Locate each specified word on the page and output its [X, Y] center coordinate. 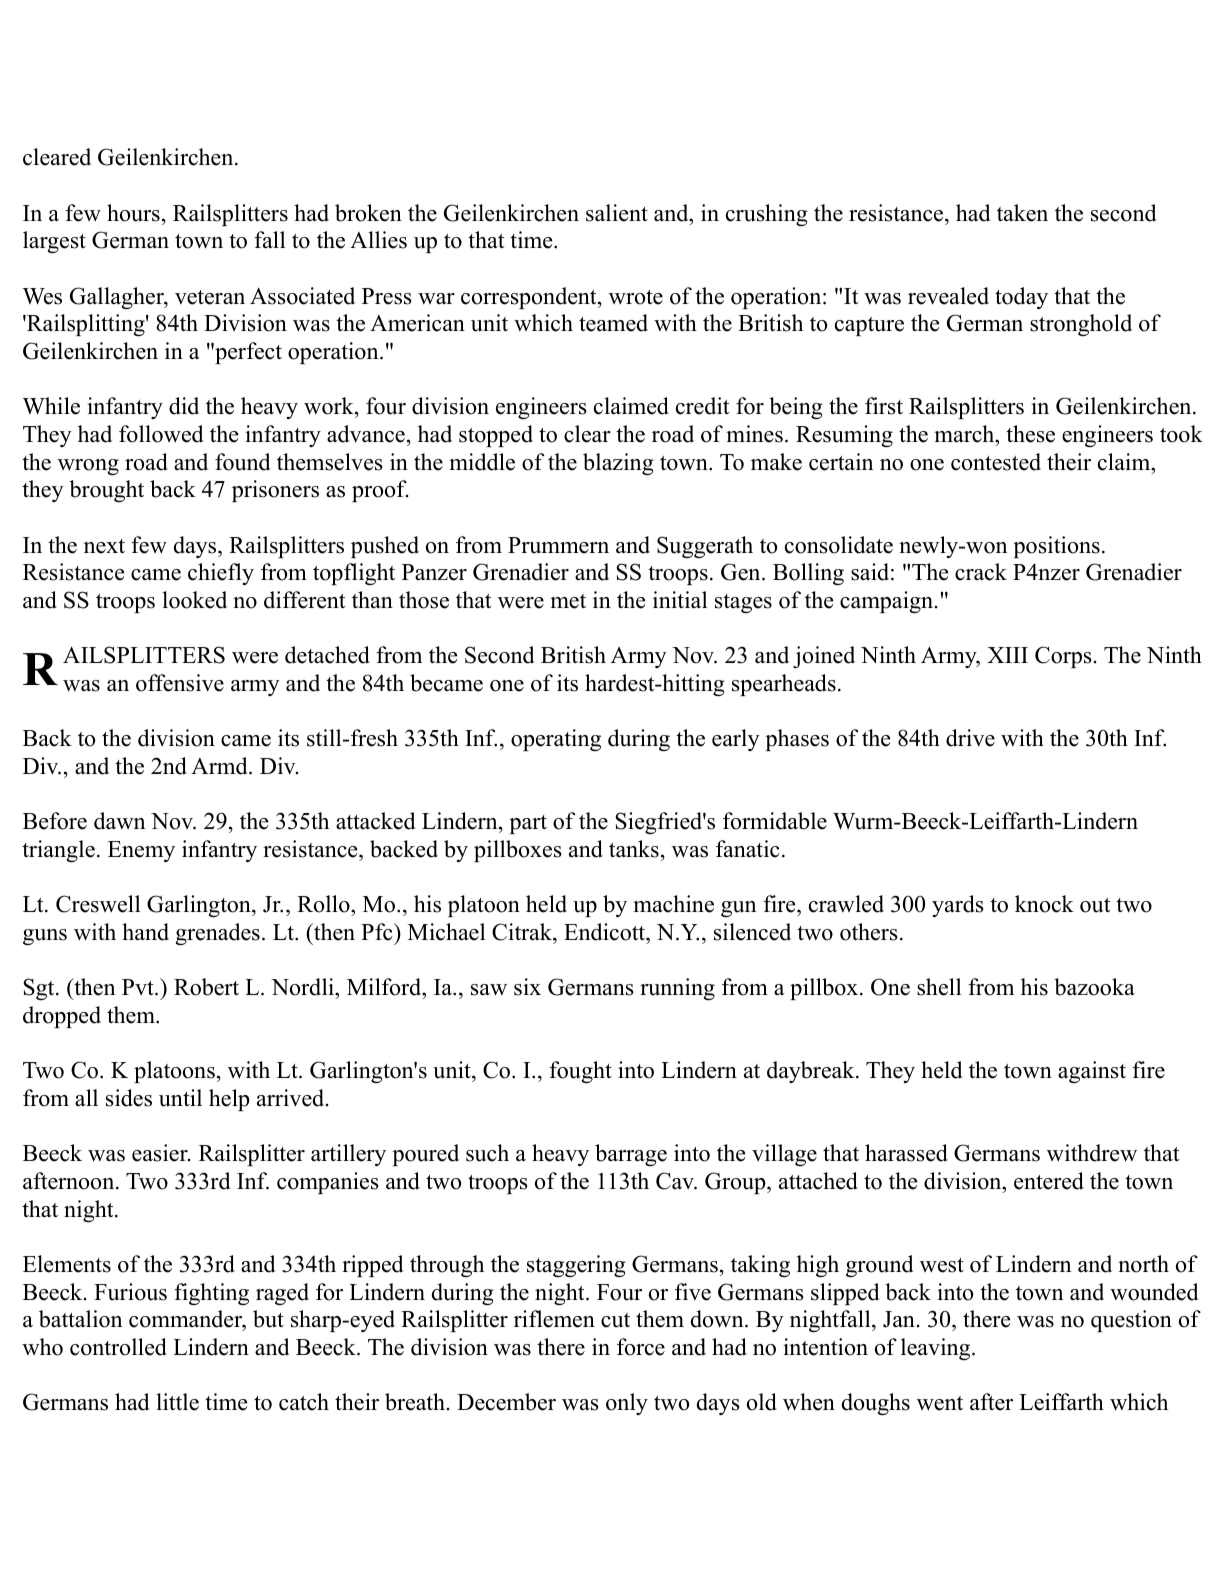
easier [161, 1153]
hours [133, 213]
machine [673, 904]
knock [1044, 904]
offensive [180, 683]
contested [996, 462]
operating [556, 740]
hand [145, 932]
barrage [631, 1155]
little [177, 1402]
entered [1049, 1181]
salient [617, 213]
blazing [618, 464]
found [242, 462]
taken [1022, 213]
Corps [1063, 657]
